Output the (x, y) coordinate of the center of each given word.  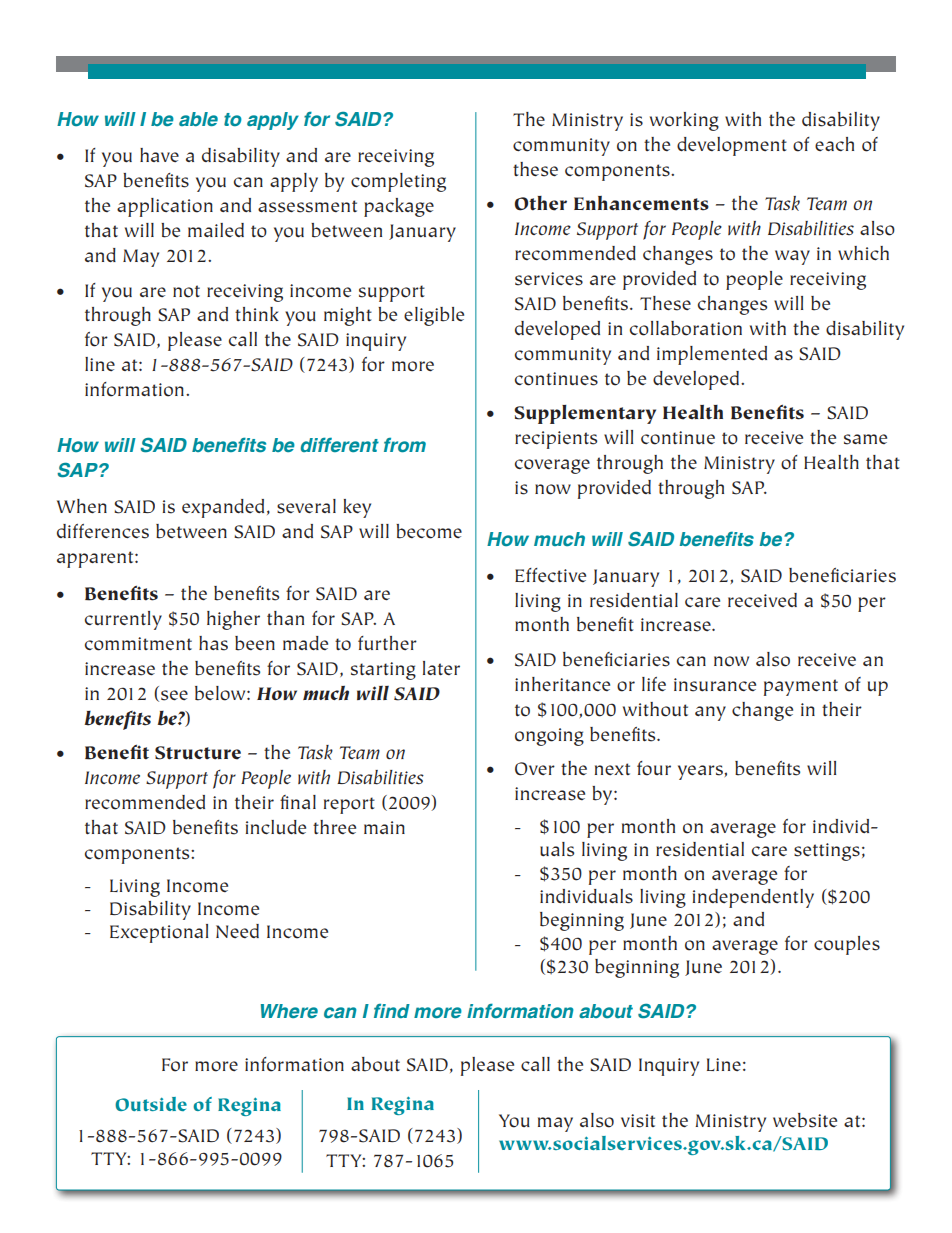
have (159, 155)
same (865, 439)
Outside (151, 1104)
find (392, 1011)
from (405, 445)
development (732, 146)
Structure (198, 753)
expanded (223, 508)
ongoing (549, 737)
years (701, 772)
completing (398, 182)
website (805, 1120)
